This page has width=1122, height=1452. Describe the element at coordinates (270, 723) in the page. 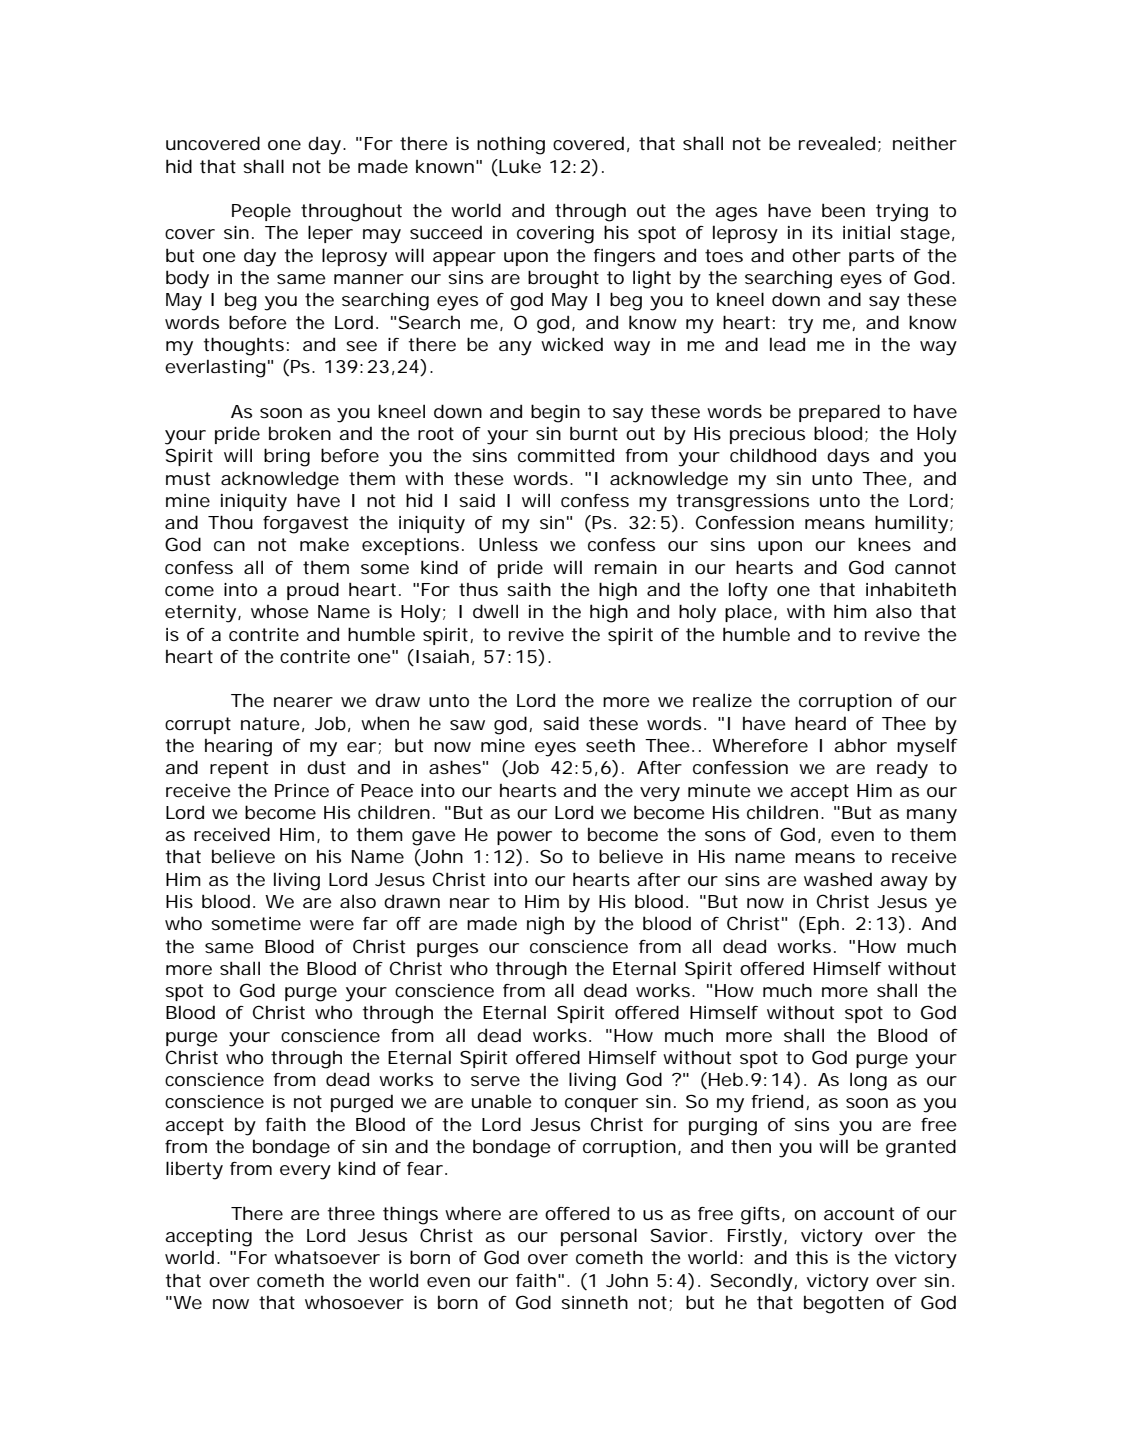

I see `nature` at that location.
